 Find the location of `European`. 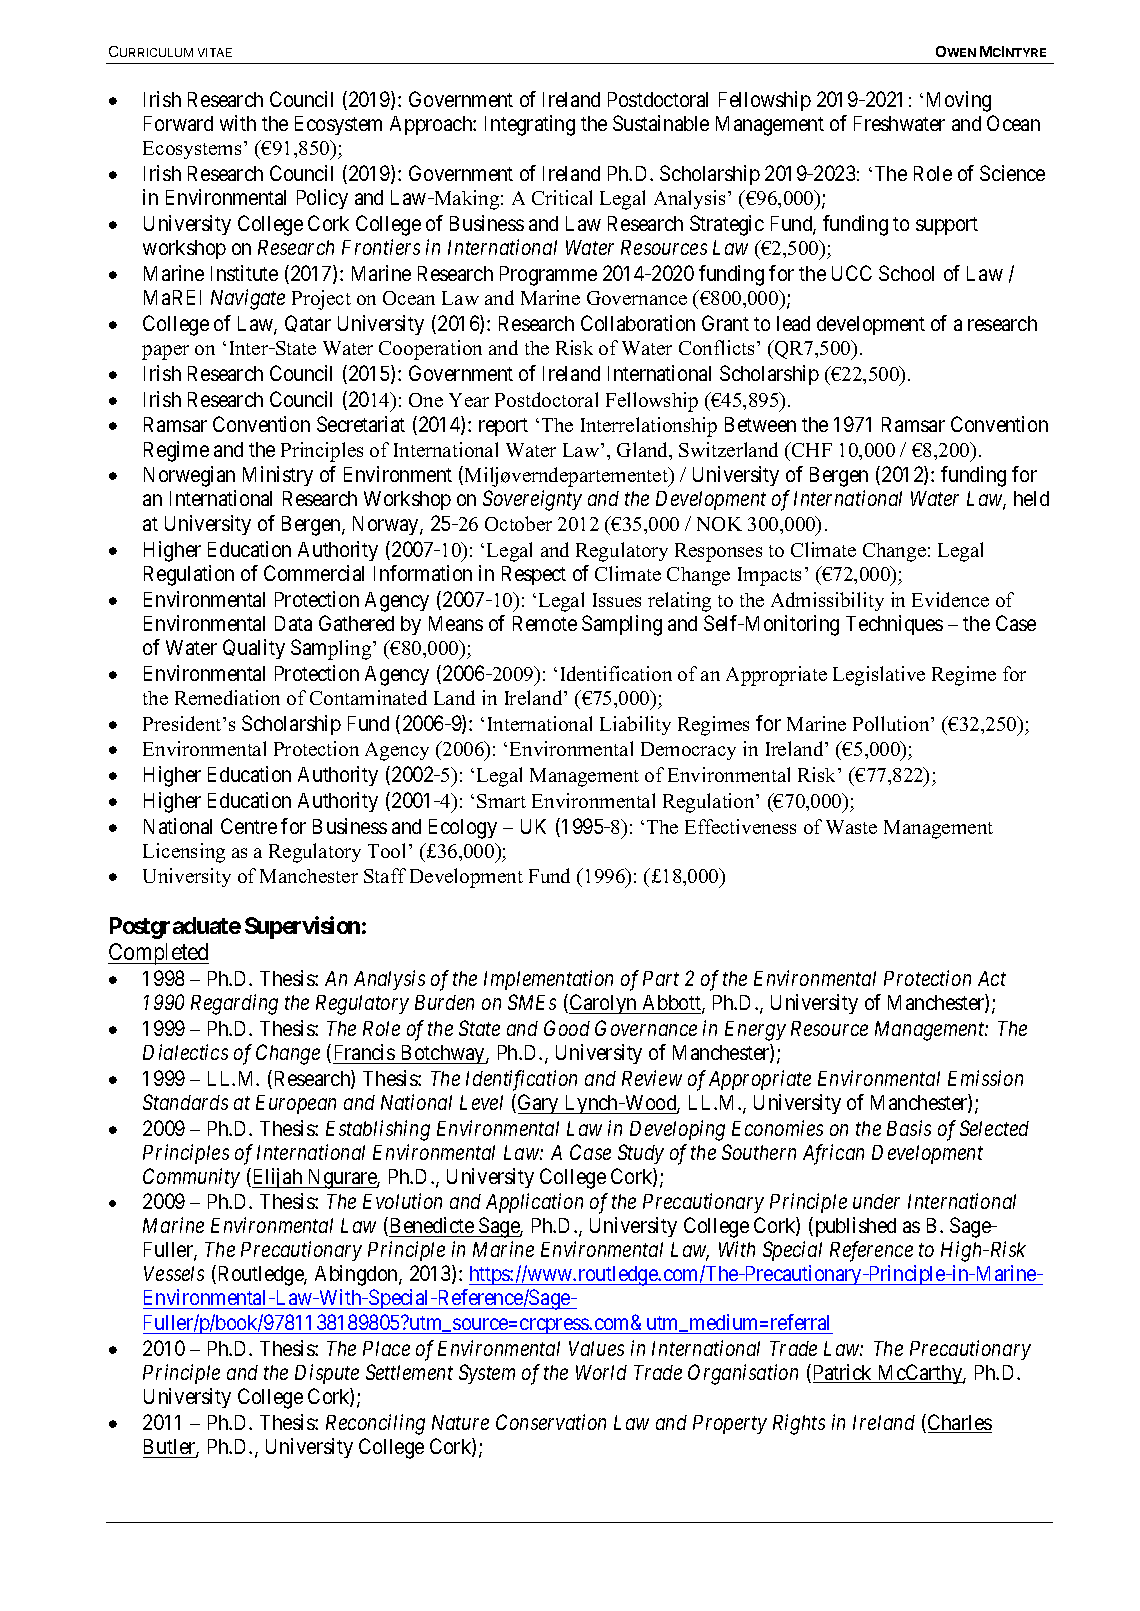

European is located at coordinates (296, 1104).
